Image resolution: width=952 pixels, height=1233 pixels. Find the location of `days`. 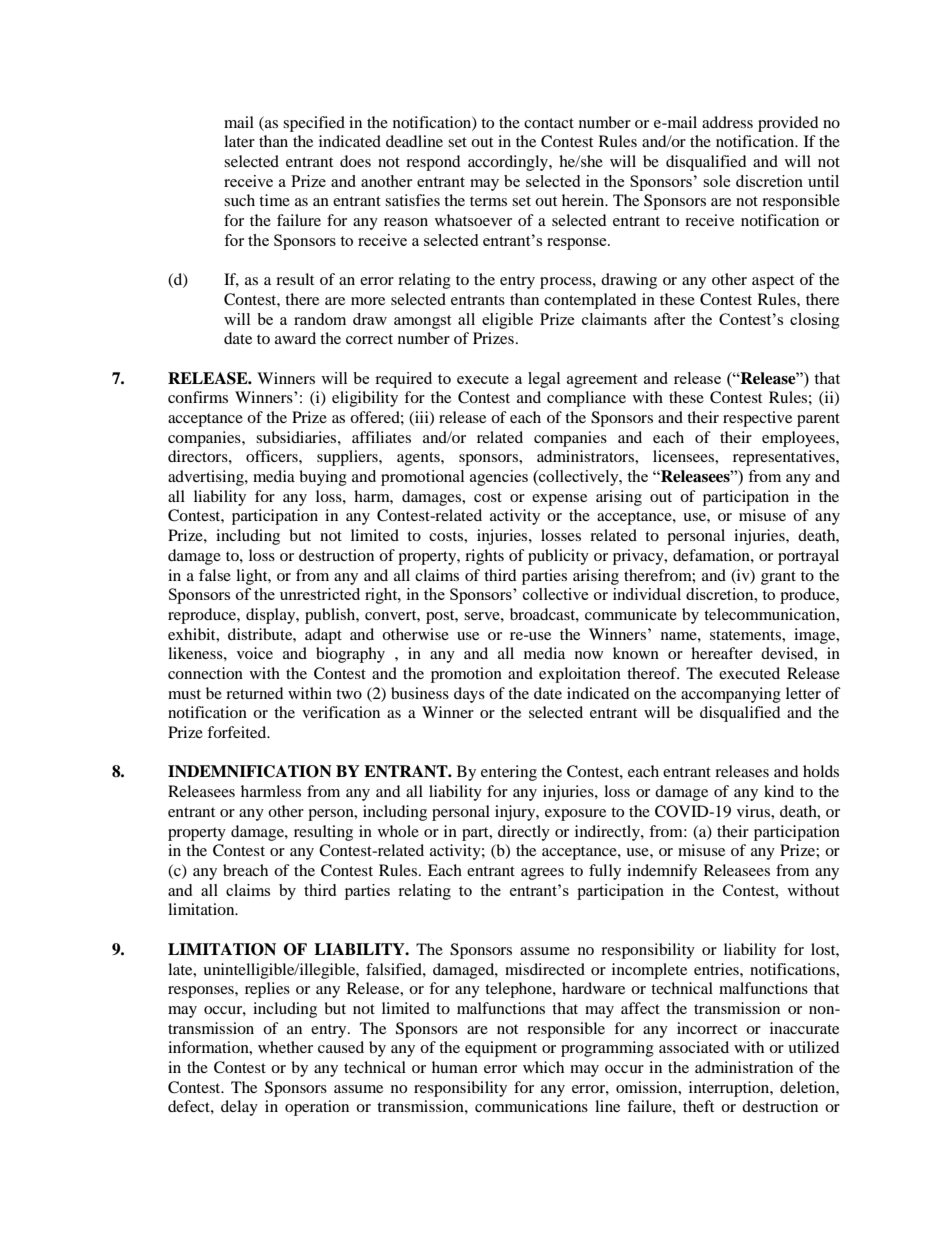

days is located at coordinates (469, 695).
